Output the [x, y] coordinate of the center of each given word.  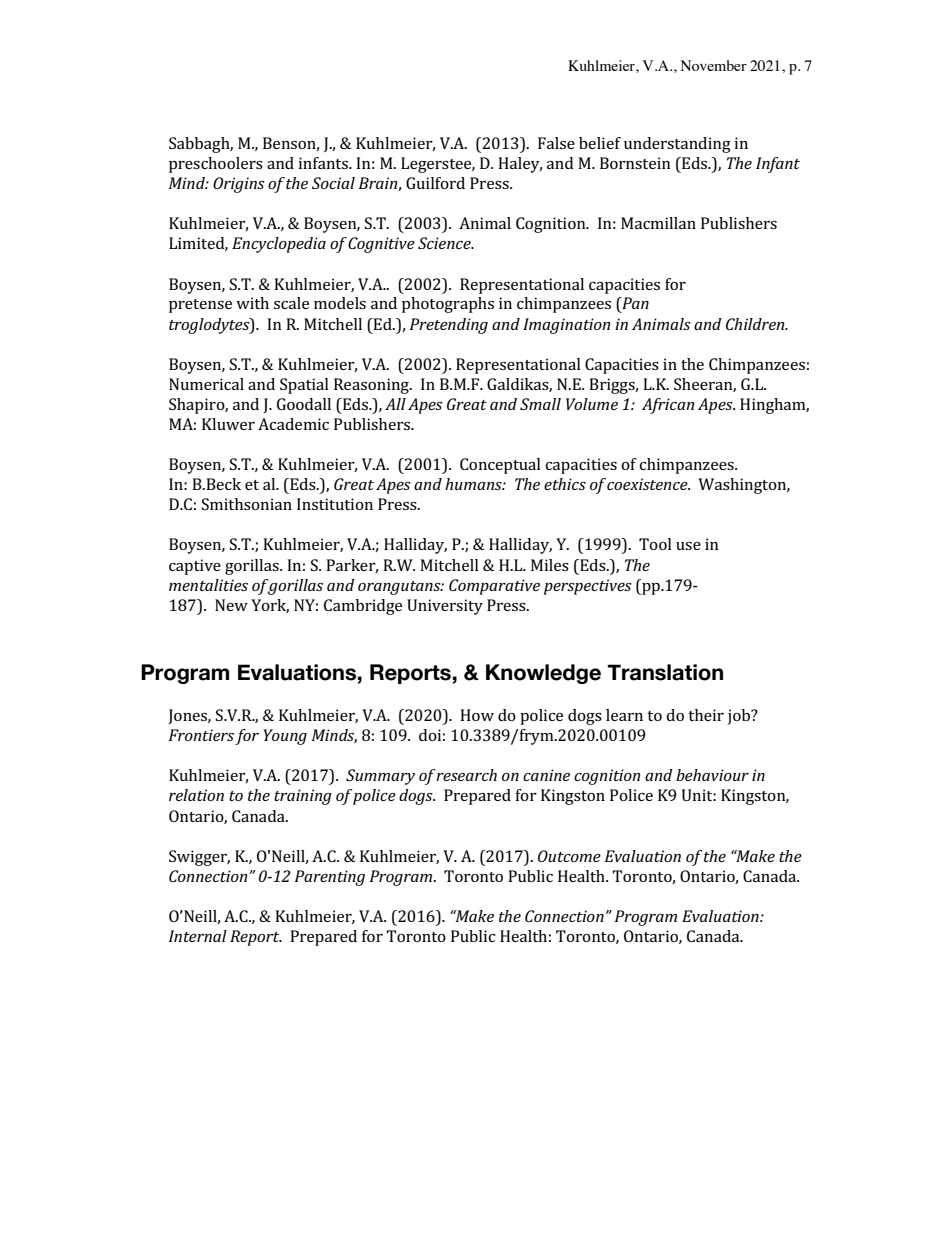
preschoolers [216, 165]
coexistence [648, 484]
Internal [198, 936]
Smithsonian [247, 504]
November [714, 65]
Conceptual [500, 466]
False [556, 143]
